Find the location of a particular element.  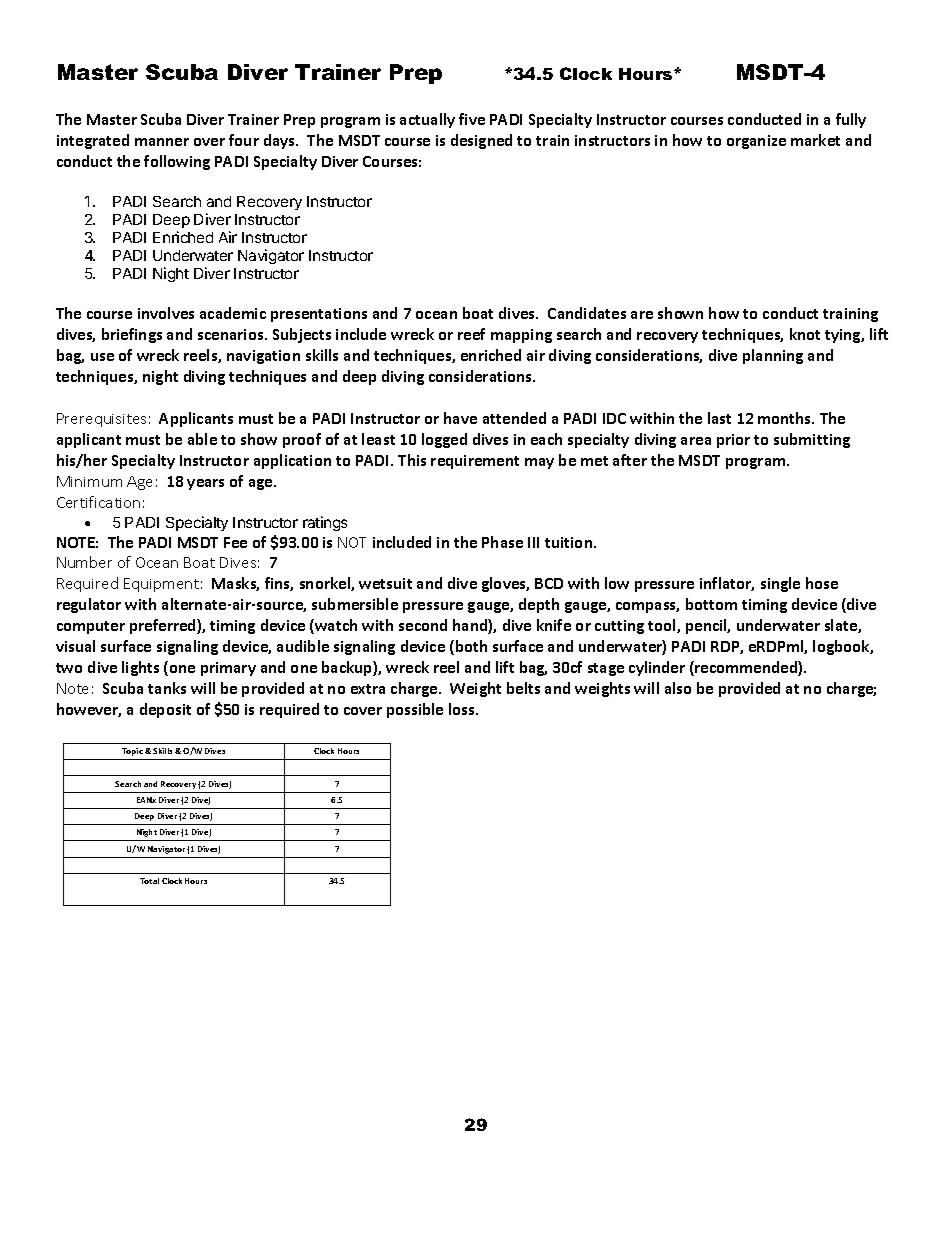

knot is located at coordinates (805, 334).
